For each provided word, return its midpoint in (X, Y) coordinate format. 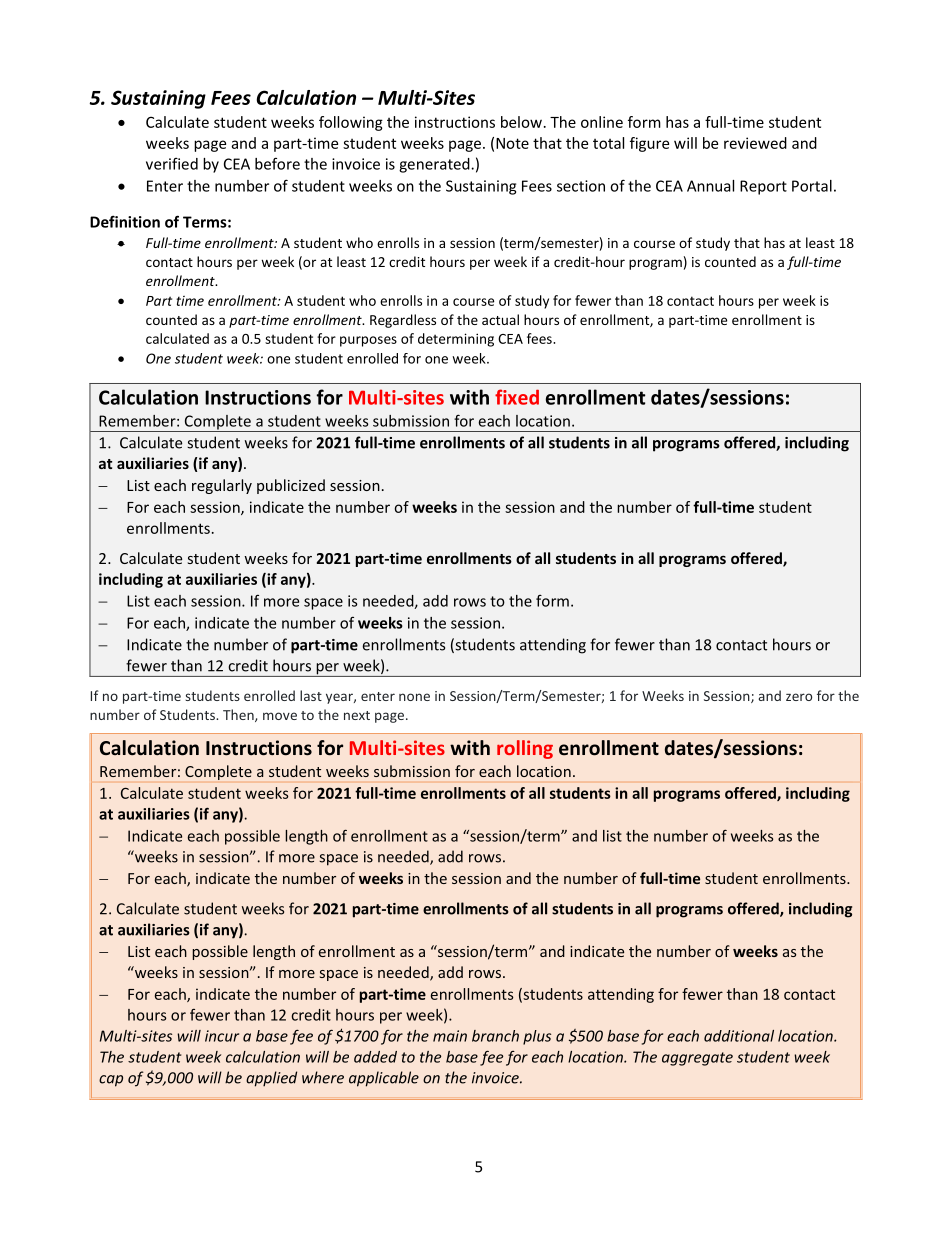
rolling (525, 749)
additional (739, 1036)
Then (239, 715)
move (280, 716)
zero (799, 697)
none (414, 697)
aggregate (697, 1059)
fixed (517, 397)
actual (500, 319)
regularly (222, 486)
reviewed (755, 143)
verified (172, 163)
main (450, 1036)
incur (222, 1036)
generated (435, 165)
